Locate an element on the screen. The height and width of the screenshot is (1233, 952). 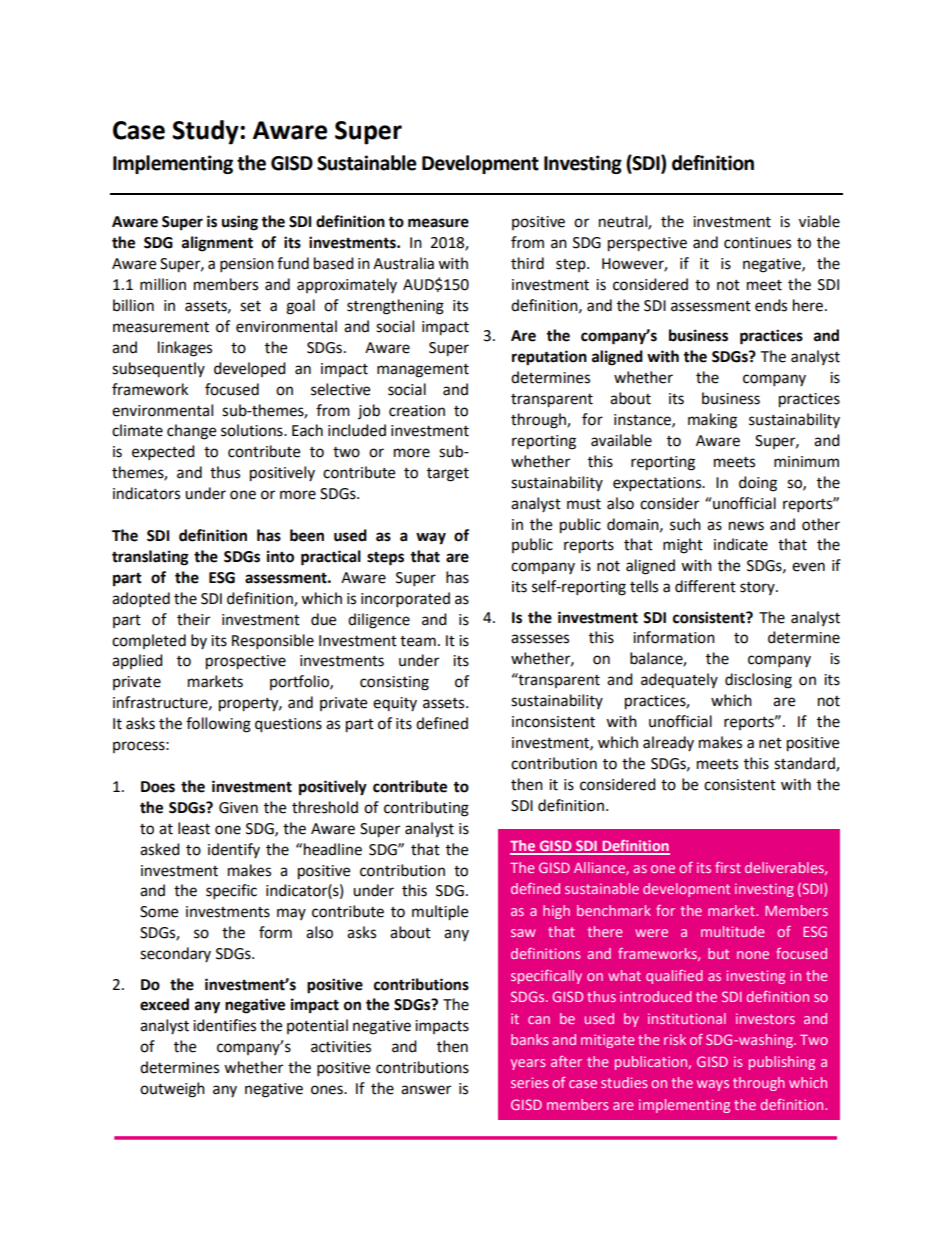
viable is located at coordinates (819, 221).
